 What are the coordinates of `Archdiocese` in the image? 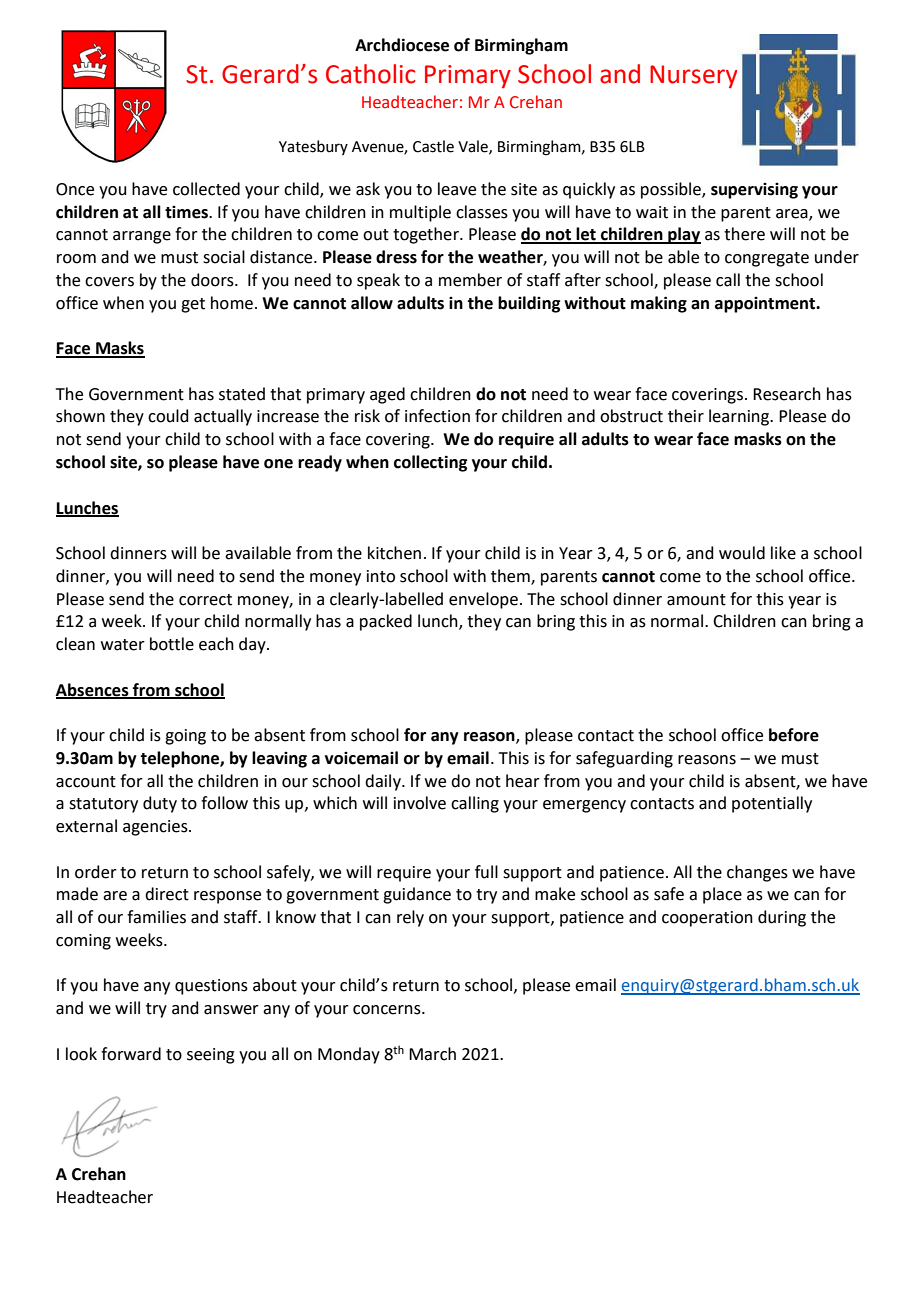 It's located at (402, 45).
